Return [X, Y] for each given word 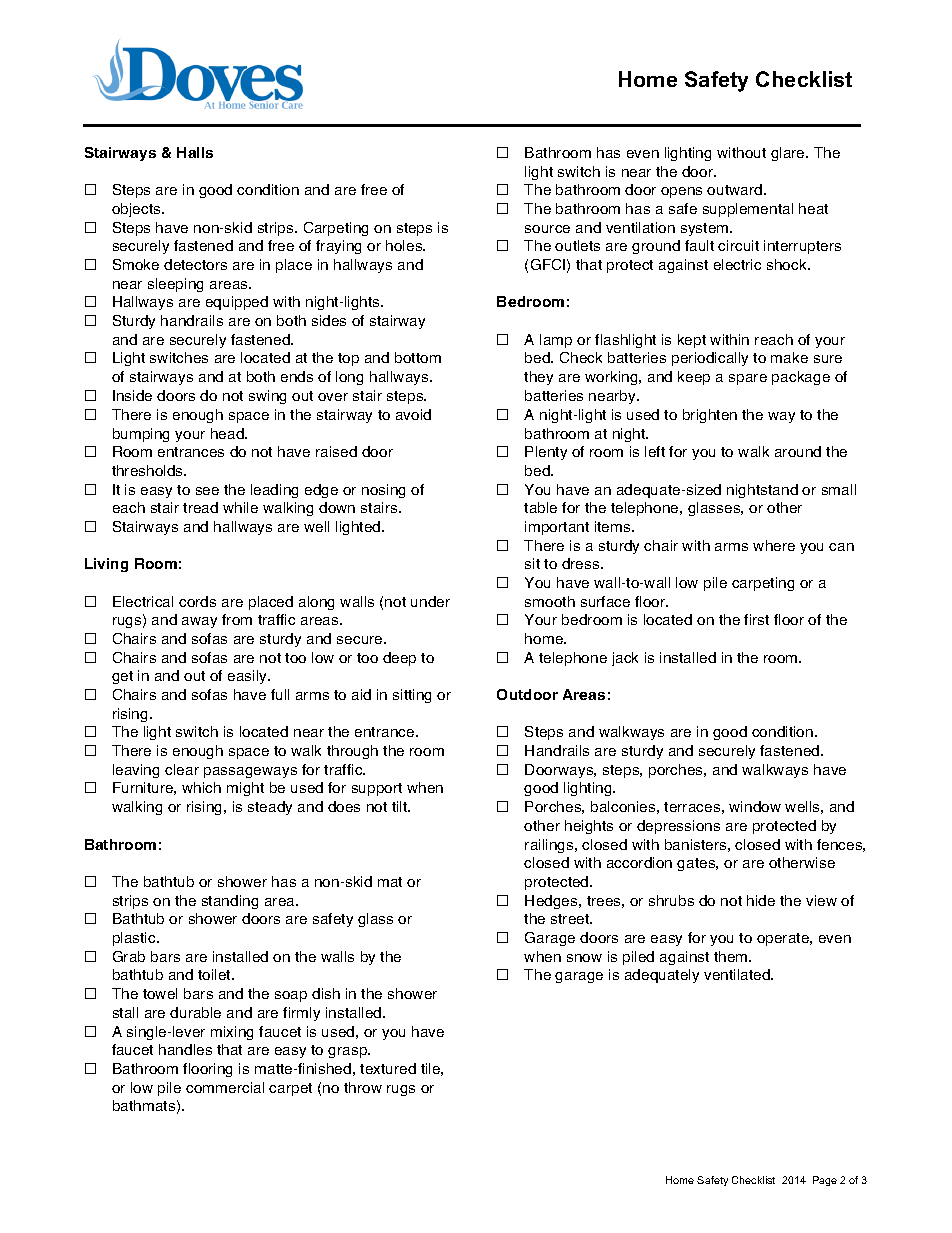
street [571, 919]
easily [249, 677]
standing [230, 902]
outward [734, 189]
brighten [710, 416]
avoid [413, 414]
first [756, 619]
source [547, 229]
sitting [412, 696]
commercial [225, 1087]
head [228, 433]
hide [761, 900]
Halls [195, 152]
